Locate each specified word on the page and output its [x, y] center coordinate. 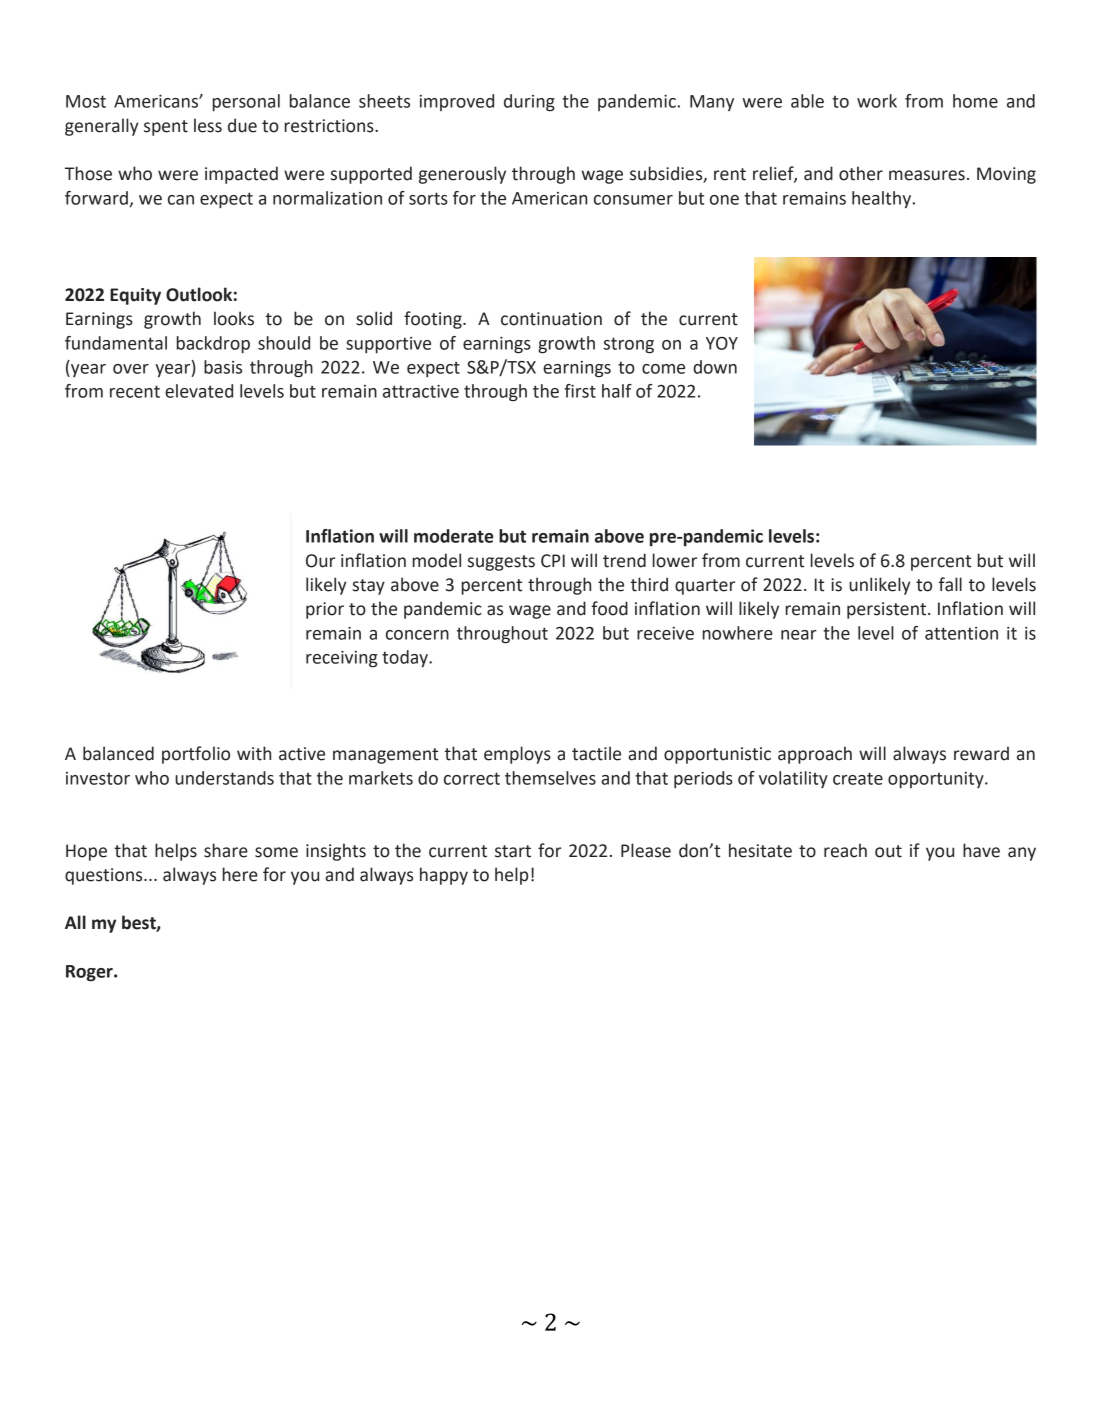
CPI [553, 561]
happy [444, 876]
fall [950, 584]
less [208, 125]
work [877, 101]
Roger [90, 973]
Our [320, 561]
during [529, 103]
